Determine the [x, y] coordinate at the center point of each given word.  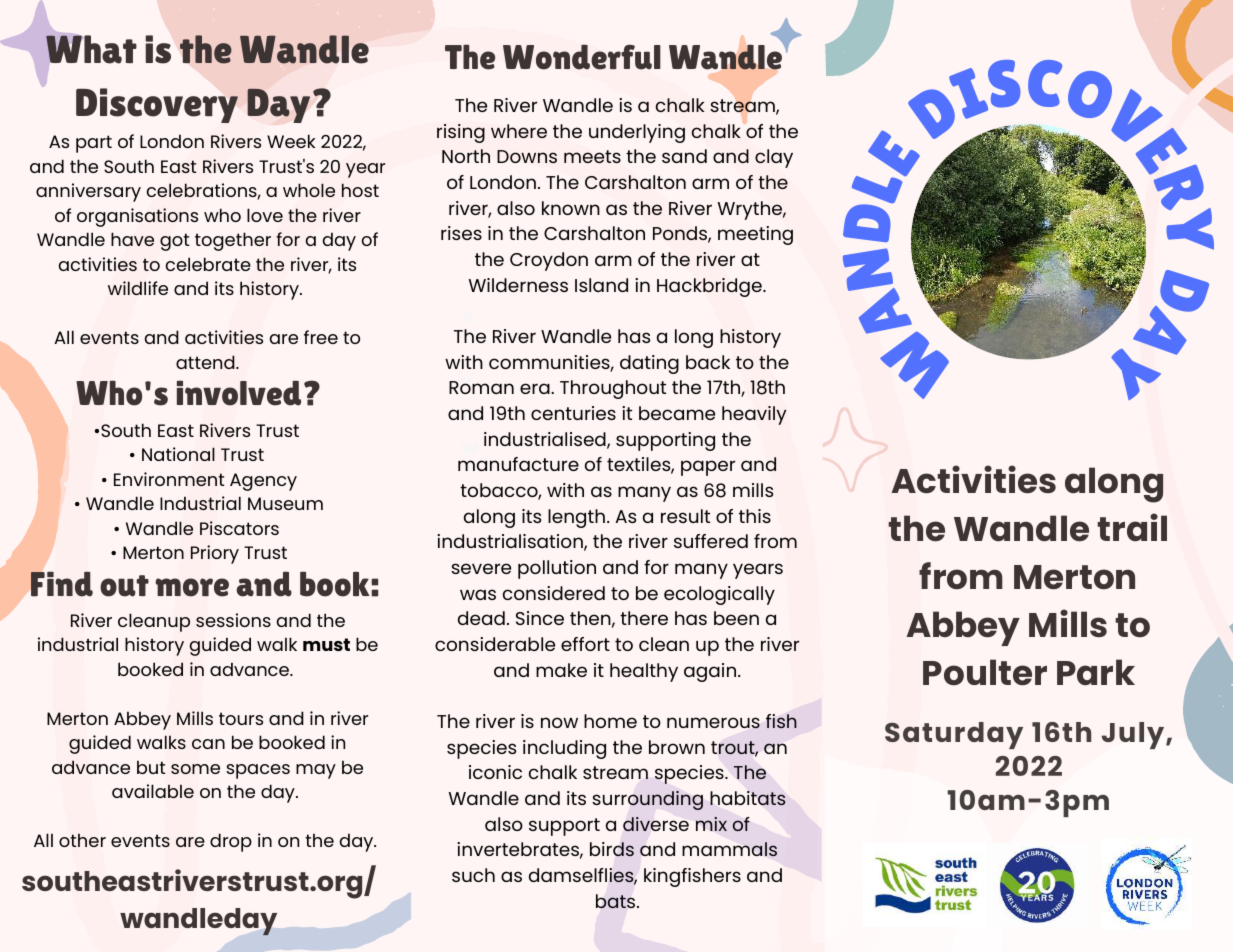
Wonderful [582, 57]
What [91, 49]
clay [774, 158]
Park [1096, 672]
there [644, 618]
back [708, 362]
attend [206, 362]
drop [231, 842]
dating [649, 364]
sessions [233, 620]
